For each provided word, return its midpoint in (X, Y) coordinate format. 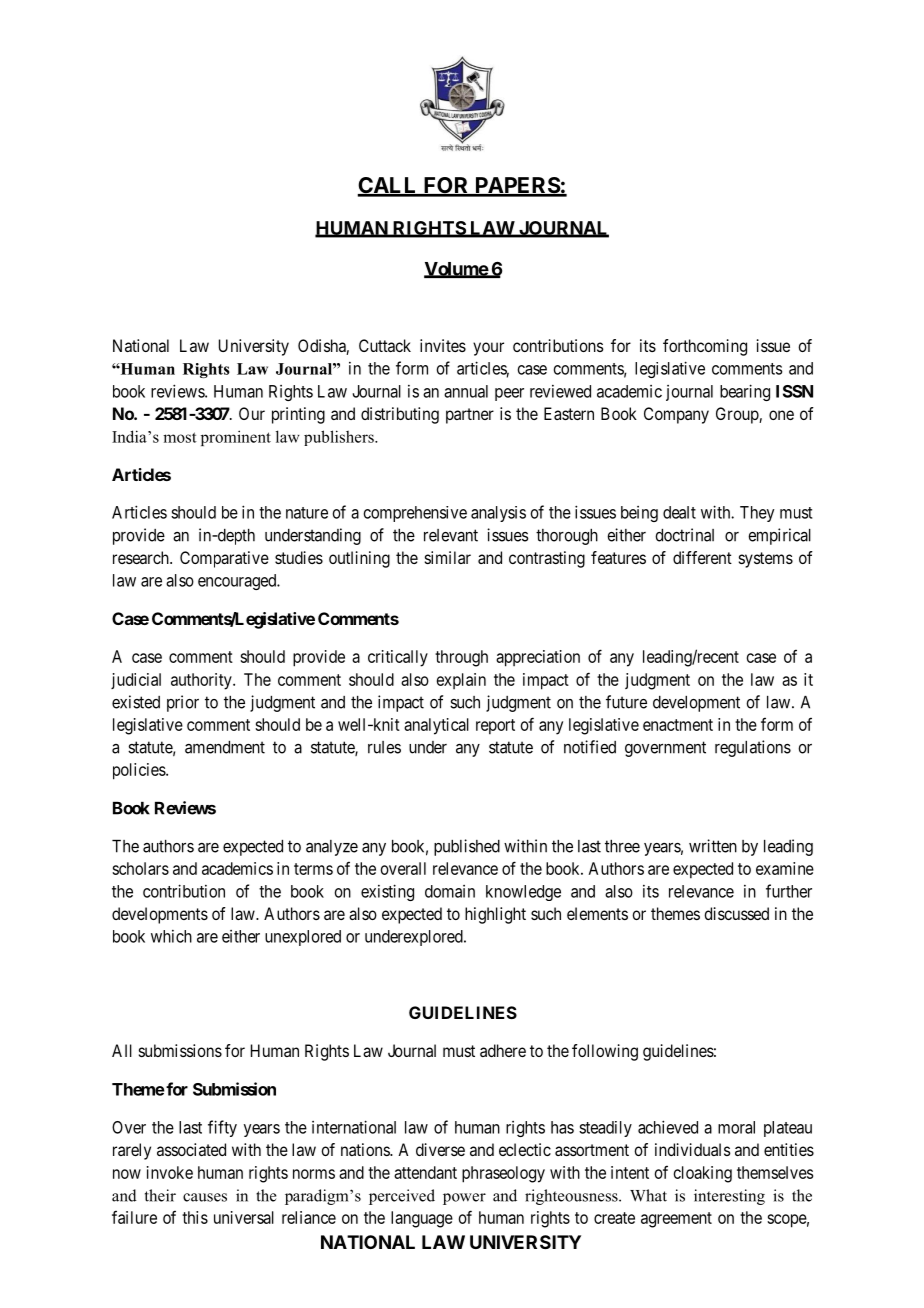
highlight (495, 915)
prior (183, 703)
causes (205, 1197)
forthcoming (705, 347)
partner (470, 416)
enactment (678, 725)
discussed (736, 913)
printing (298, 415)
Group (738, 415)
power (464, 1199)
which (171, 936)
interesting (729, 1197)
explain (461, 681)
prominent (236, 438)
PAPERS (516, 186)
